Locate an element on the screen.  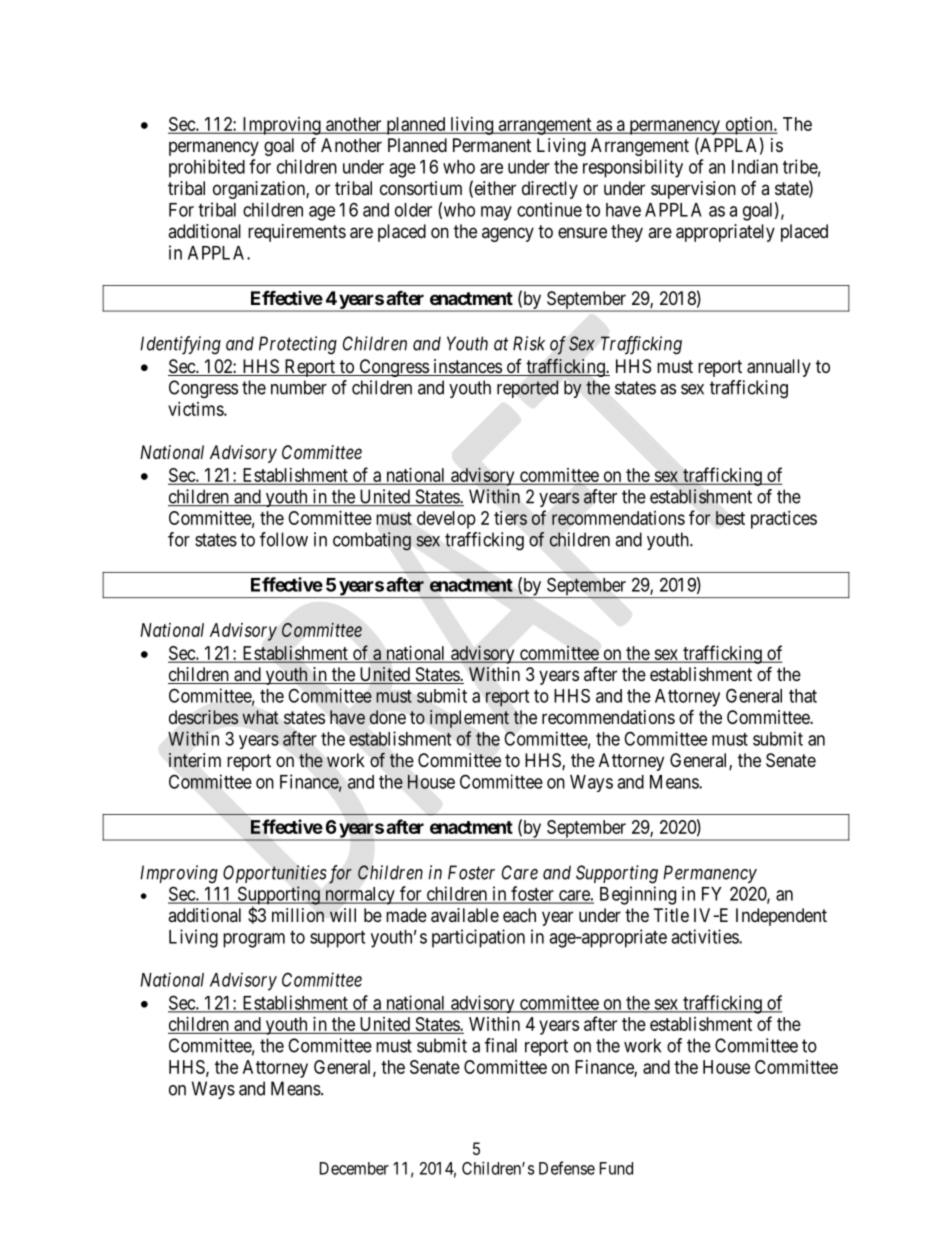
best is located at coordinates (730, 518).
